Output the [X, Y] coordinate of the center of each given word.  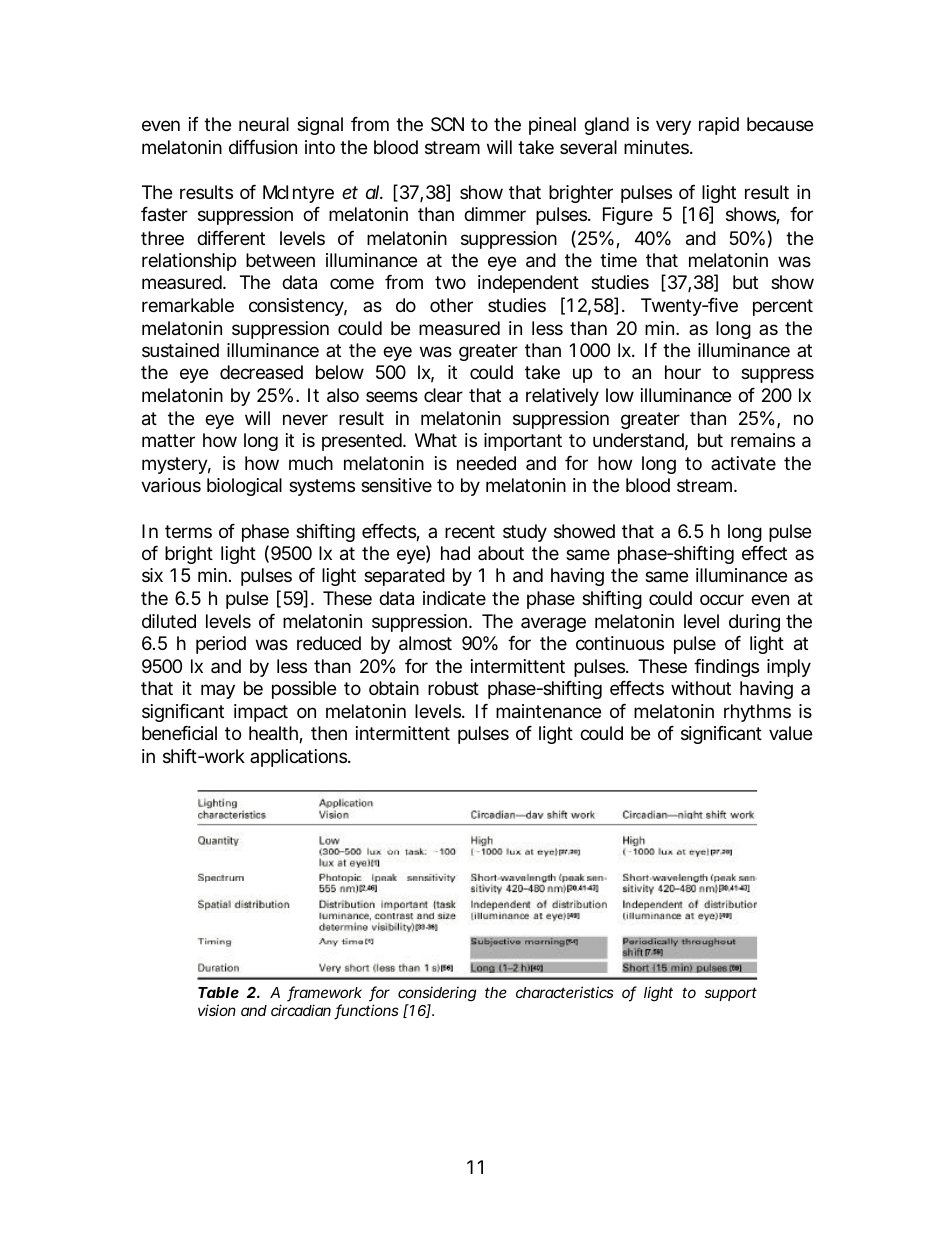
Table [218, 992]
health [276, 734]
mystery [176, 465]
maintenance [548, 711]
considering [437, 994]
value [790, 733]
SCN [447, 124]
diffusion [263, 147]
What [436, 440]
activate [743, 463]
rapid [719, 126]
